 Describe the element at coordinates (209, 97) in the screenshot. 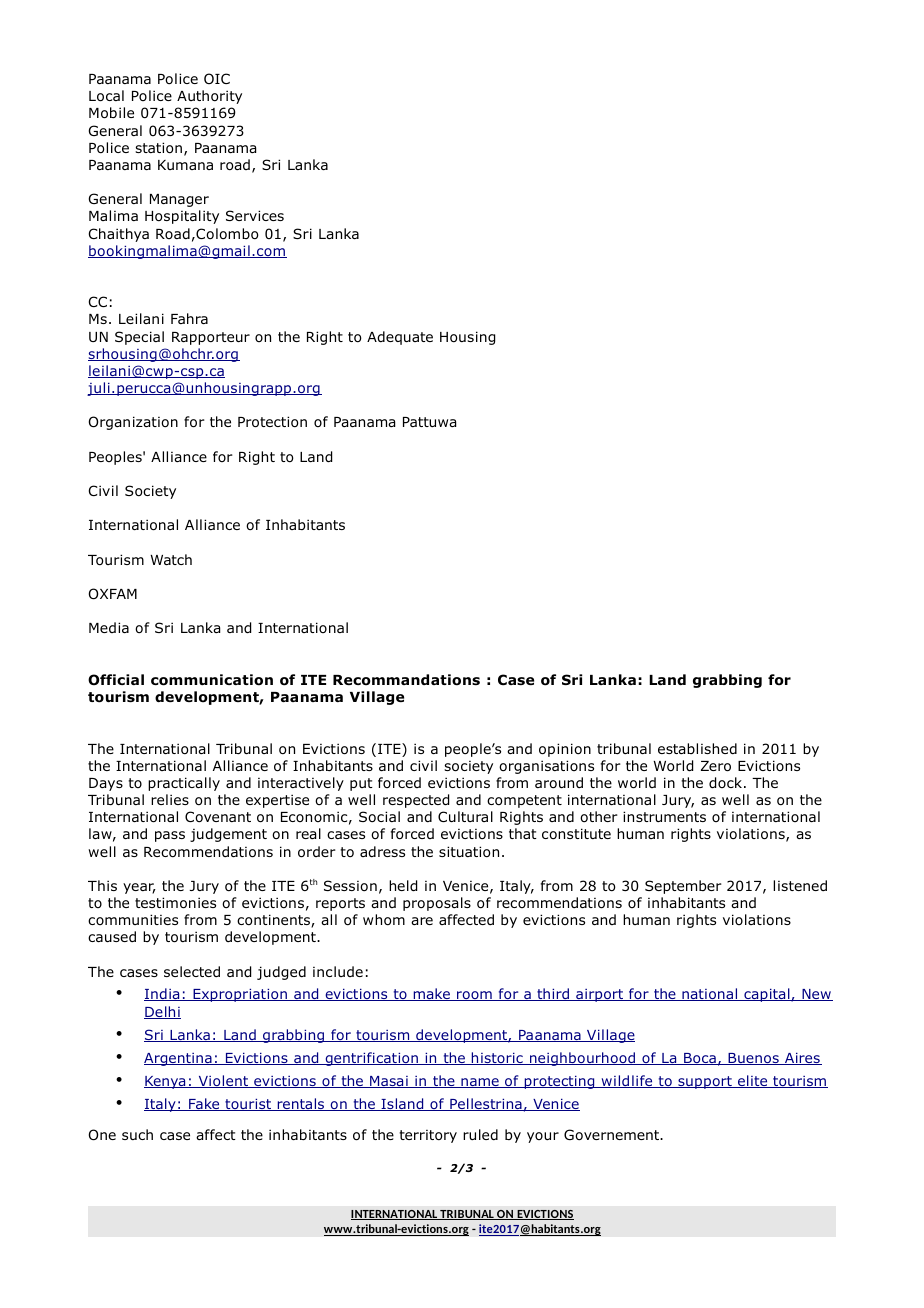

I see `Authority` at that location.
